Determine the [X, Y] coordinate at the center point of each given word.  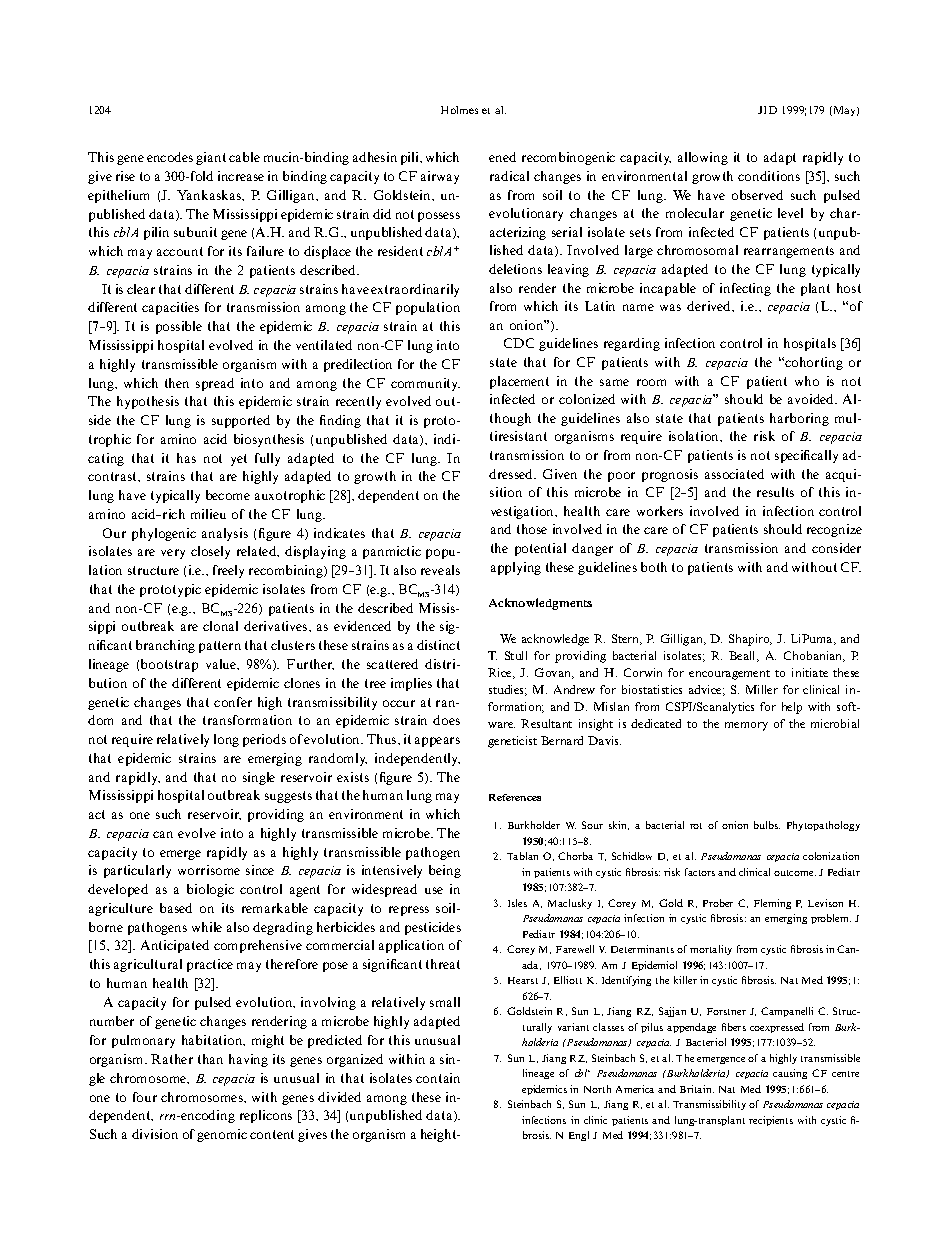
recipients [771, 1121]
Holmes [459, 110]
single [259, 778]
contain [438, 1078]
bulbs [767, 825]
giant [211, 158]
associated [734, 474]
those [532, 529]
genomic [222, 1135]
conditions [769, 176]
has [186, 458]
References [515, 797]
